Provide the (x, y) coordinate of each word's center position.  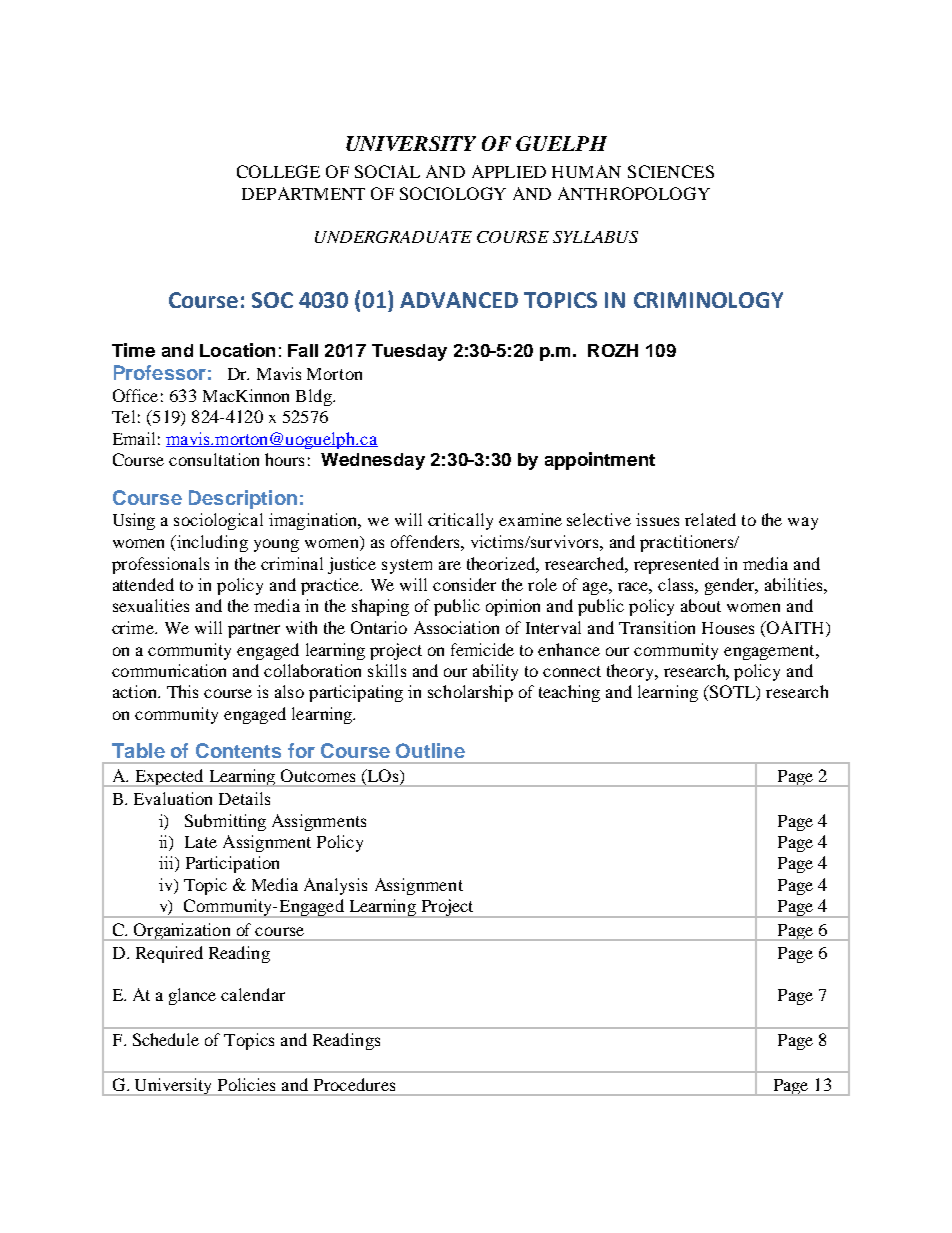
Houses (728, 628)
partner (254, 630)
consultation (214, 459)
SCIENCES (671, 171)
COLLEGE (278, 171)
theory (632, 672)
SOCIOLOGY (453, 193)
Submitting (225, 822)
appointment (600, 461)
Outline (430, 750)
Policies (246, 1084)
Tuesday (409, 352)
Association (456, 627)
